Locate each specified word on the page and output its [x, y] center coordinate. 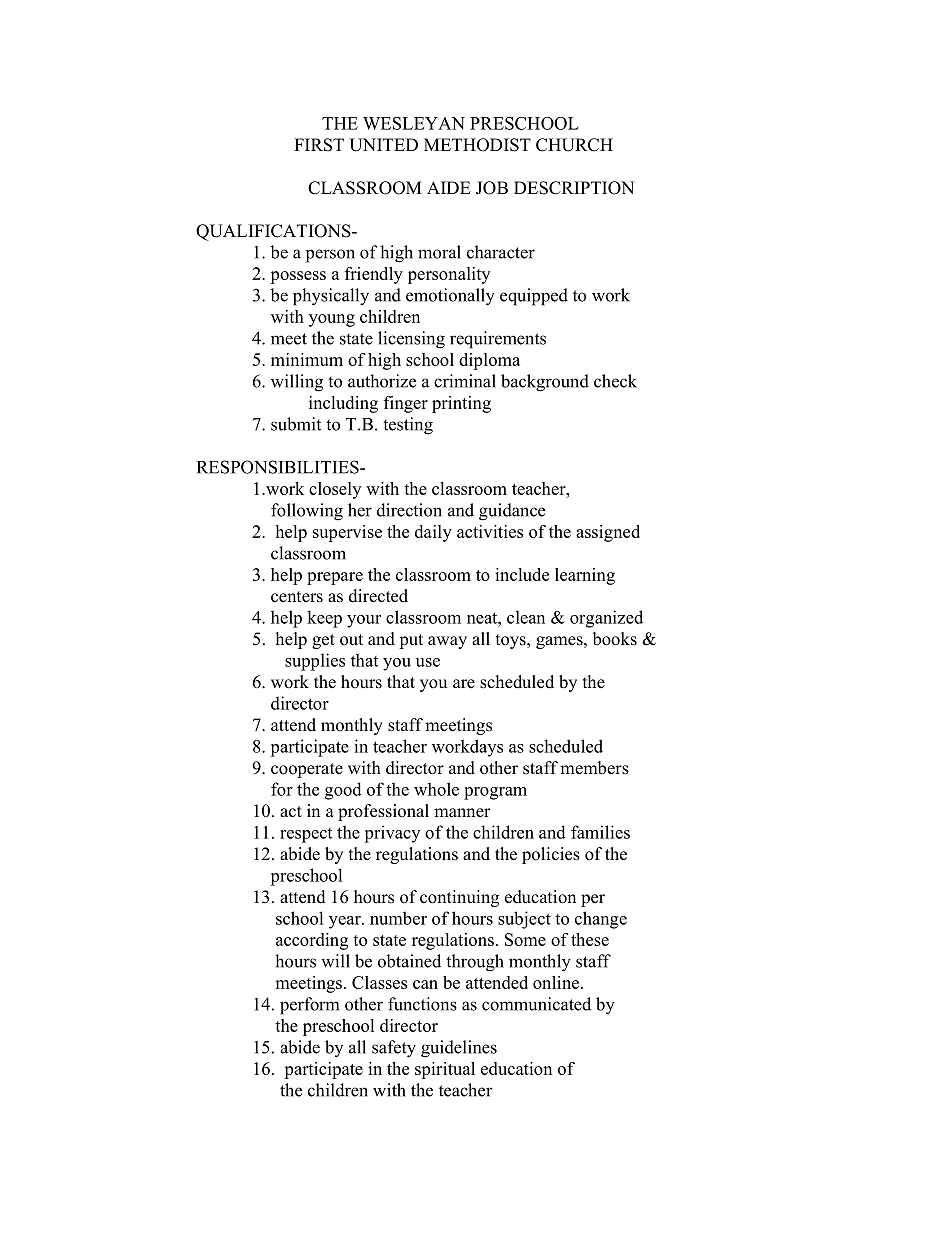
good [343, 791]
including [343, 404]
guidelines [459, 1049]
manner [462, 813]
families [600, 832]
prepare [335, 578]
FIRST [319, 145]
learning [585, 576]
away [447, 642]
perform [309, 1006]
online [557, 982]
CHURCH [574, 145]
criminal [465, 381]
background [545, 383]
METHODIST [477, 145]
